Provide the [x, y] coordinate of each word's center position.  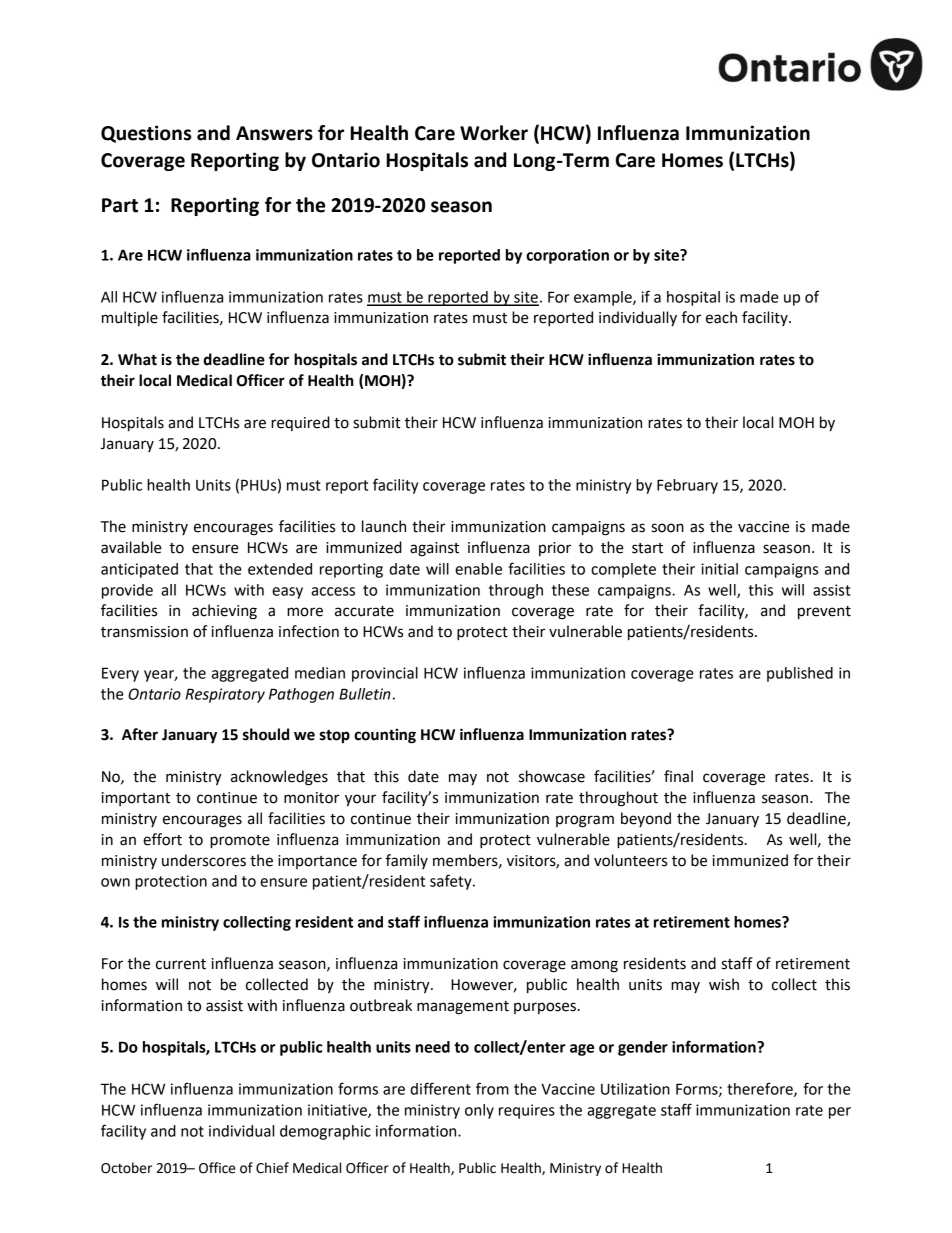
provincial [385, 674]
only [479, 1111]
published [800, 674]
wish [724, 984]
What [137, 359]
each [721, 317]
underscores [204, 860]
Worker [494, 133]
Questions [146, 134]
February [687, 486]
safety [452, 882]
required [300, 423]
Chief [272, 1168]
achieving [224, 612]
